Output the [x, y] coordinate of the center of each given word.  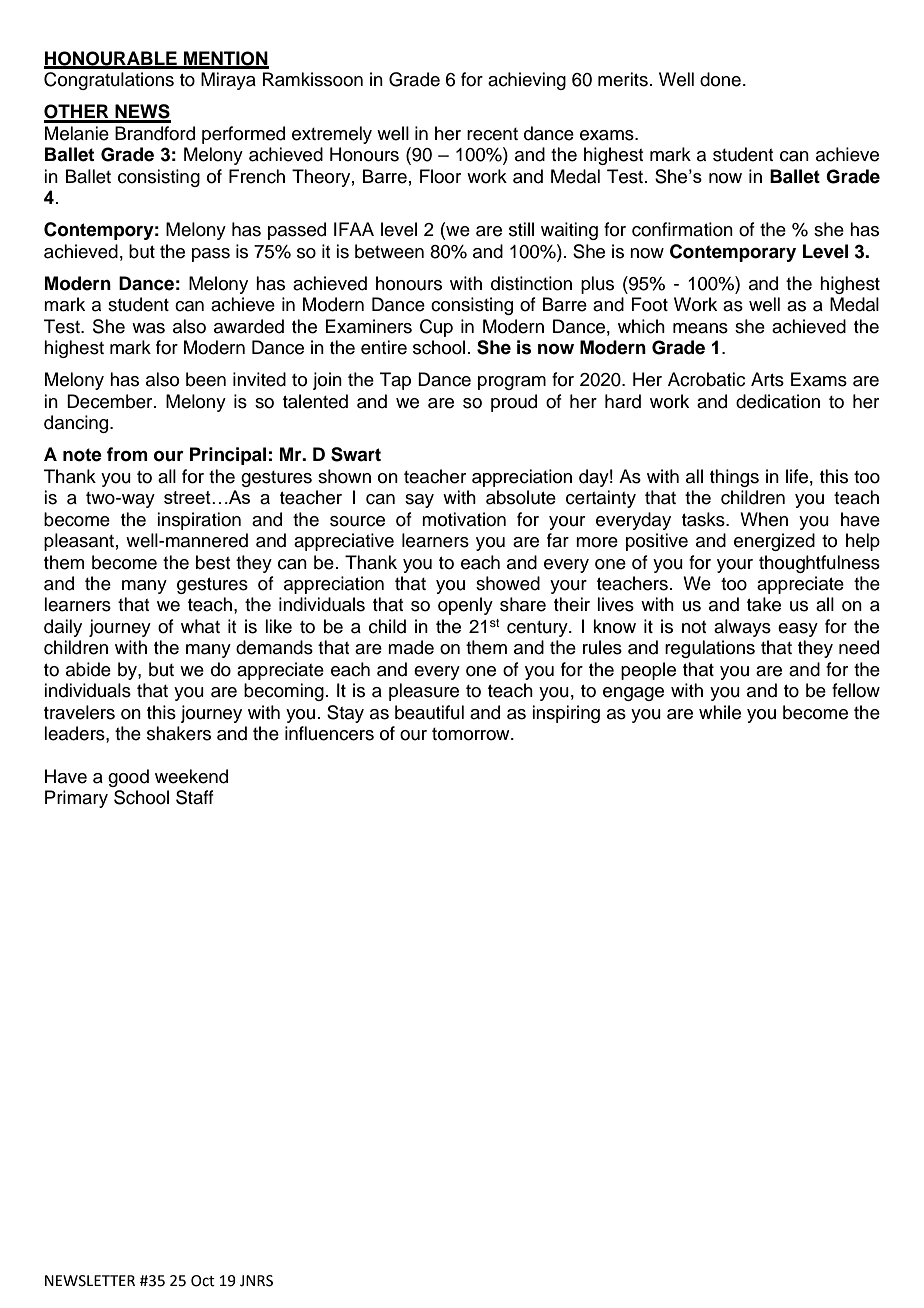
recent [492, 134]
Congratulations [109, 81]
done [720, 79]
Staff [195, 797]
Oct [203, 1281]
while [720, 712]
